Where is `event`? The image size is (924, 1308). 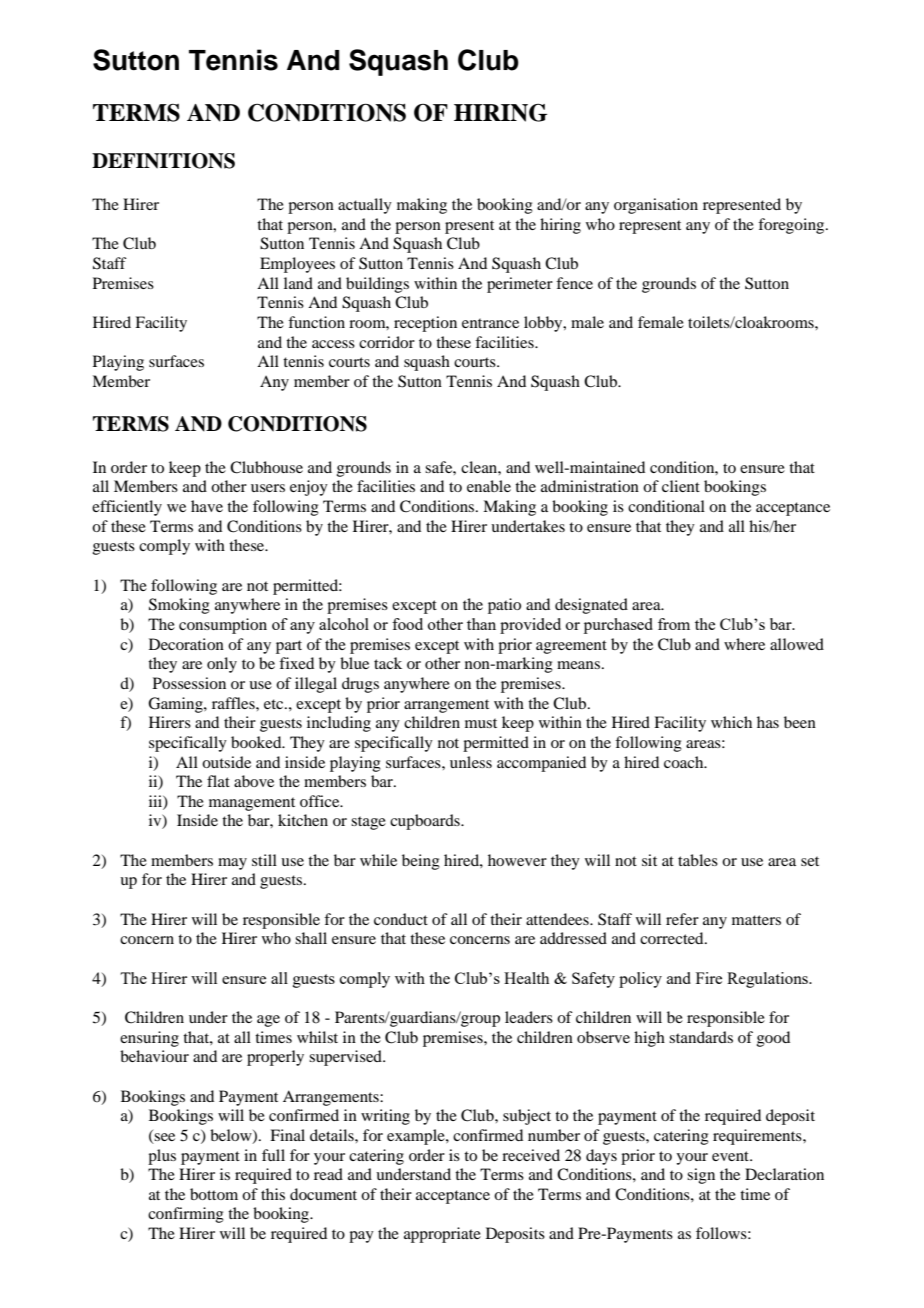
event is located at coordinates (732, 1156).
